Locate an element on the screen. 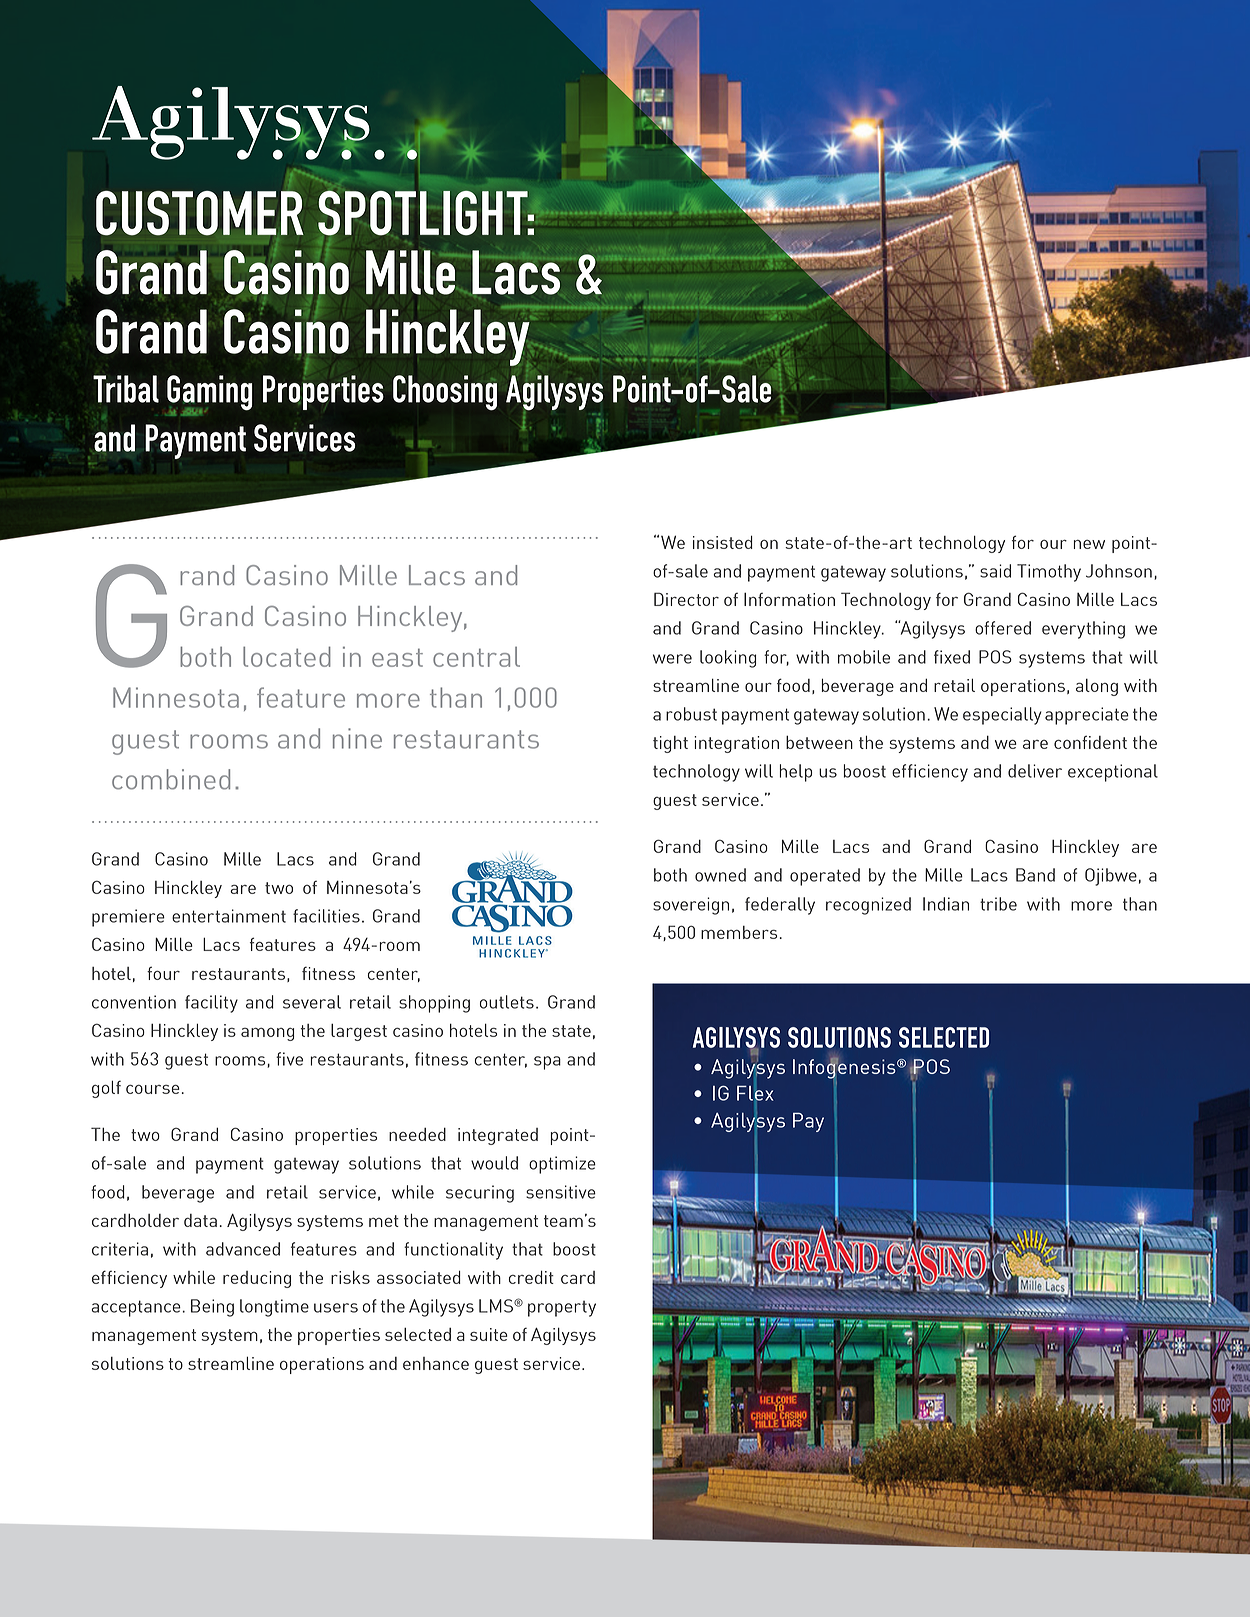 The width and height of the screenshot is (1250, 1617). spa is located at coordinates (547, 1063).
